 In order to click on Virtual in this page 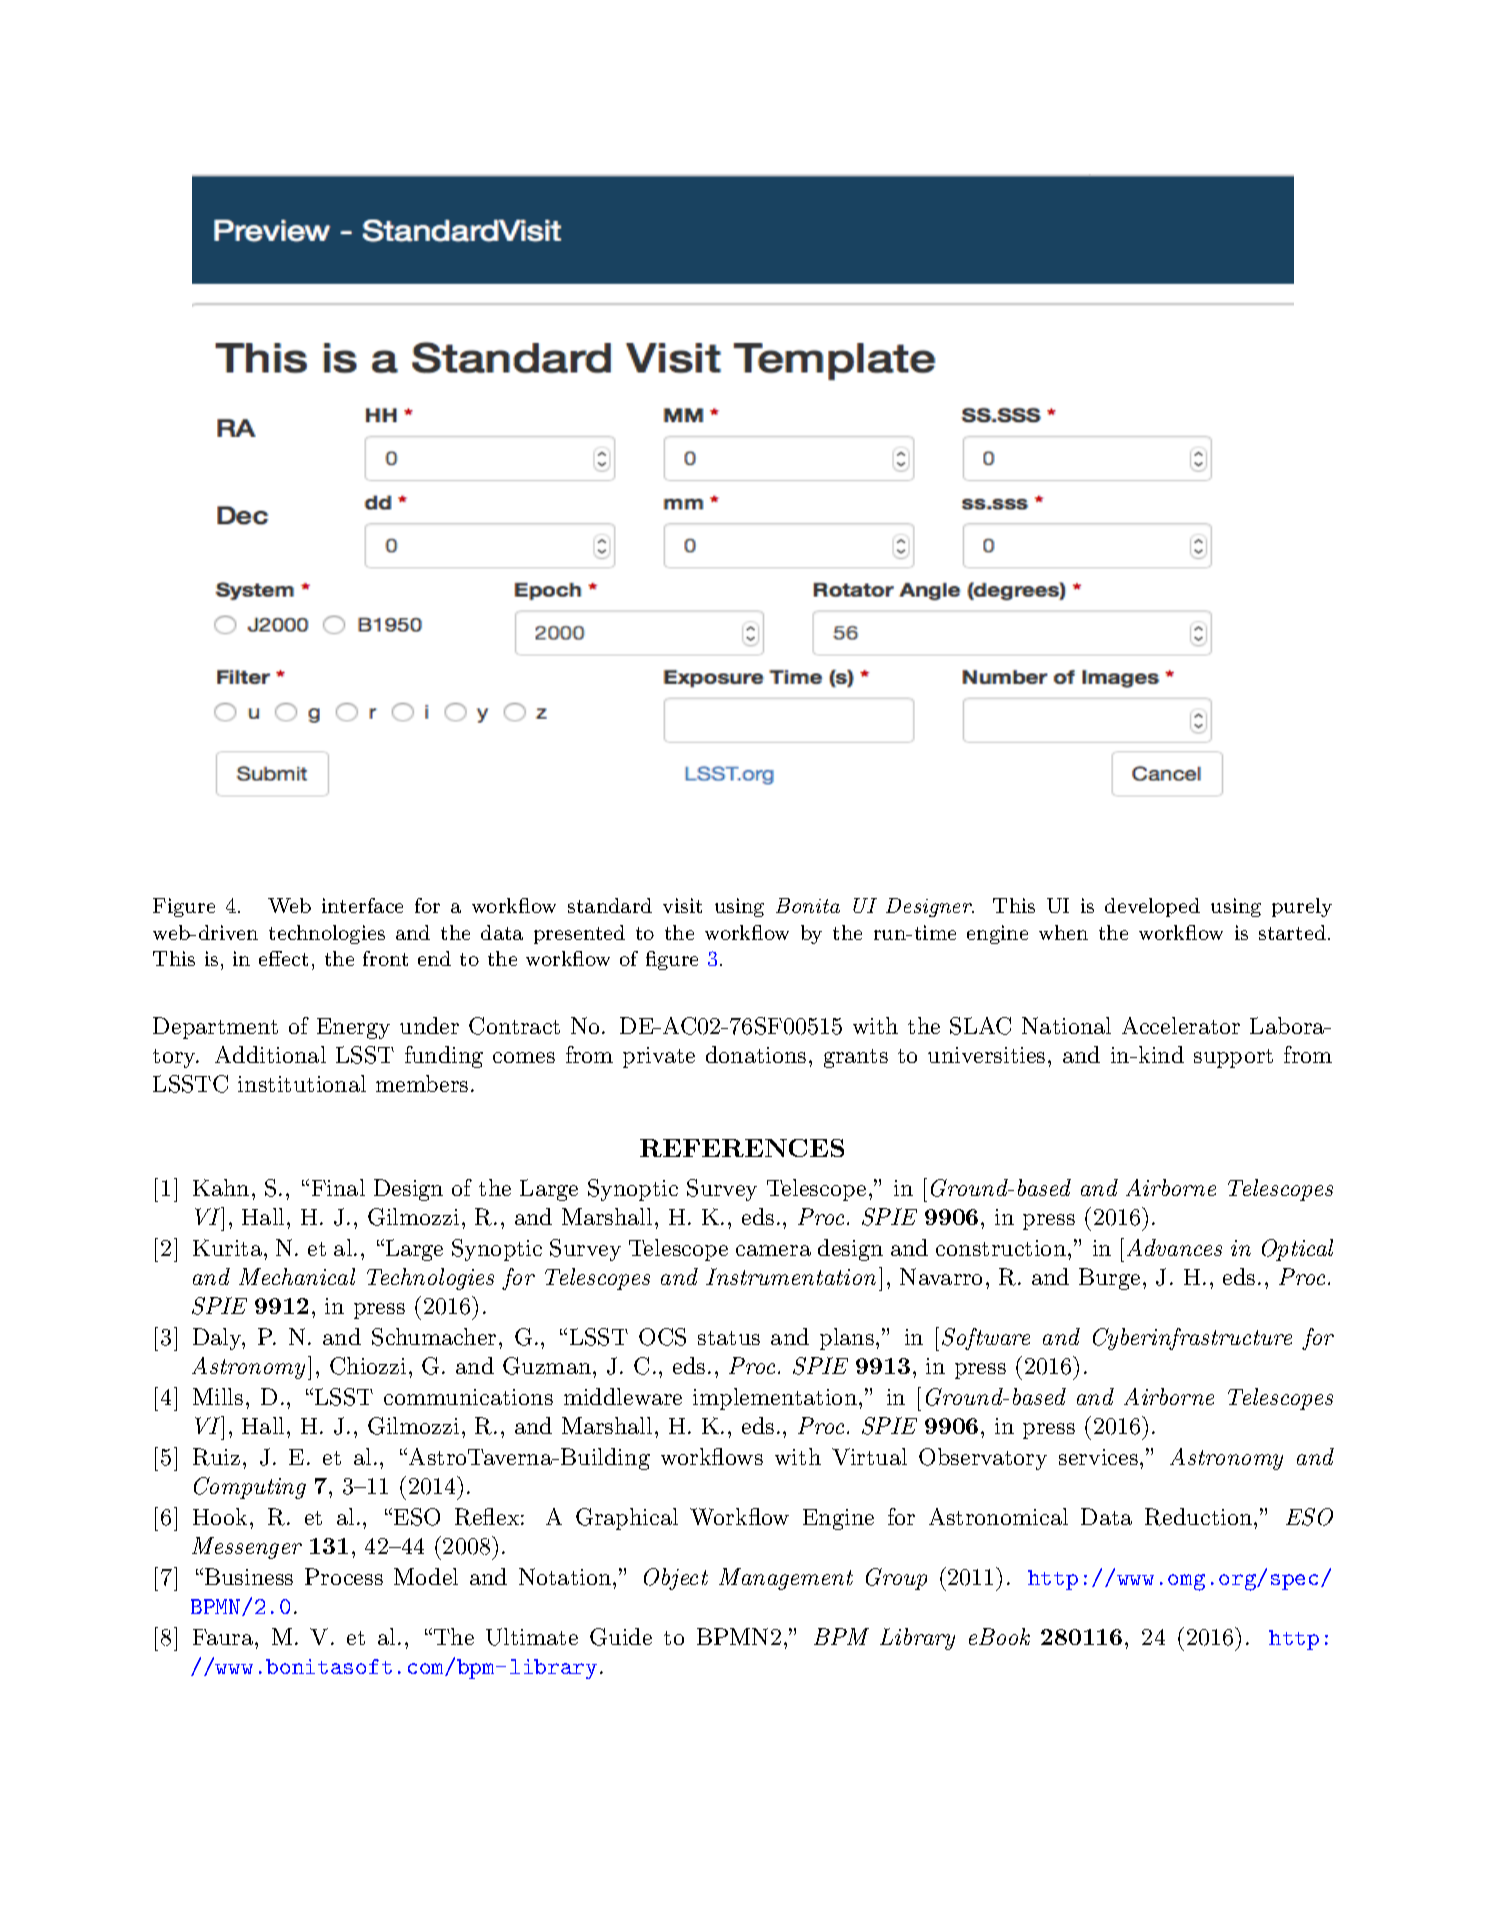, I will do `click(869, 1456)`.
